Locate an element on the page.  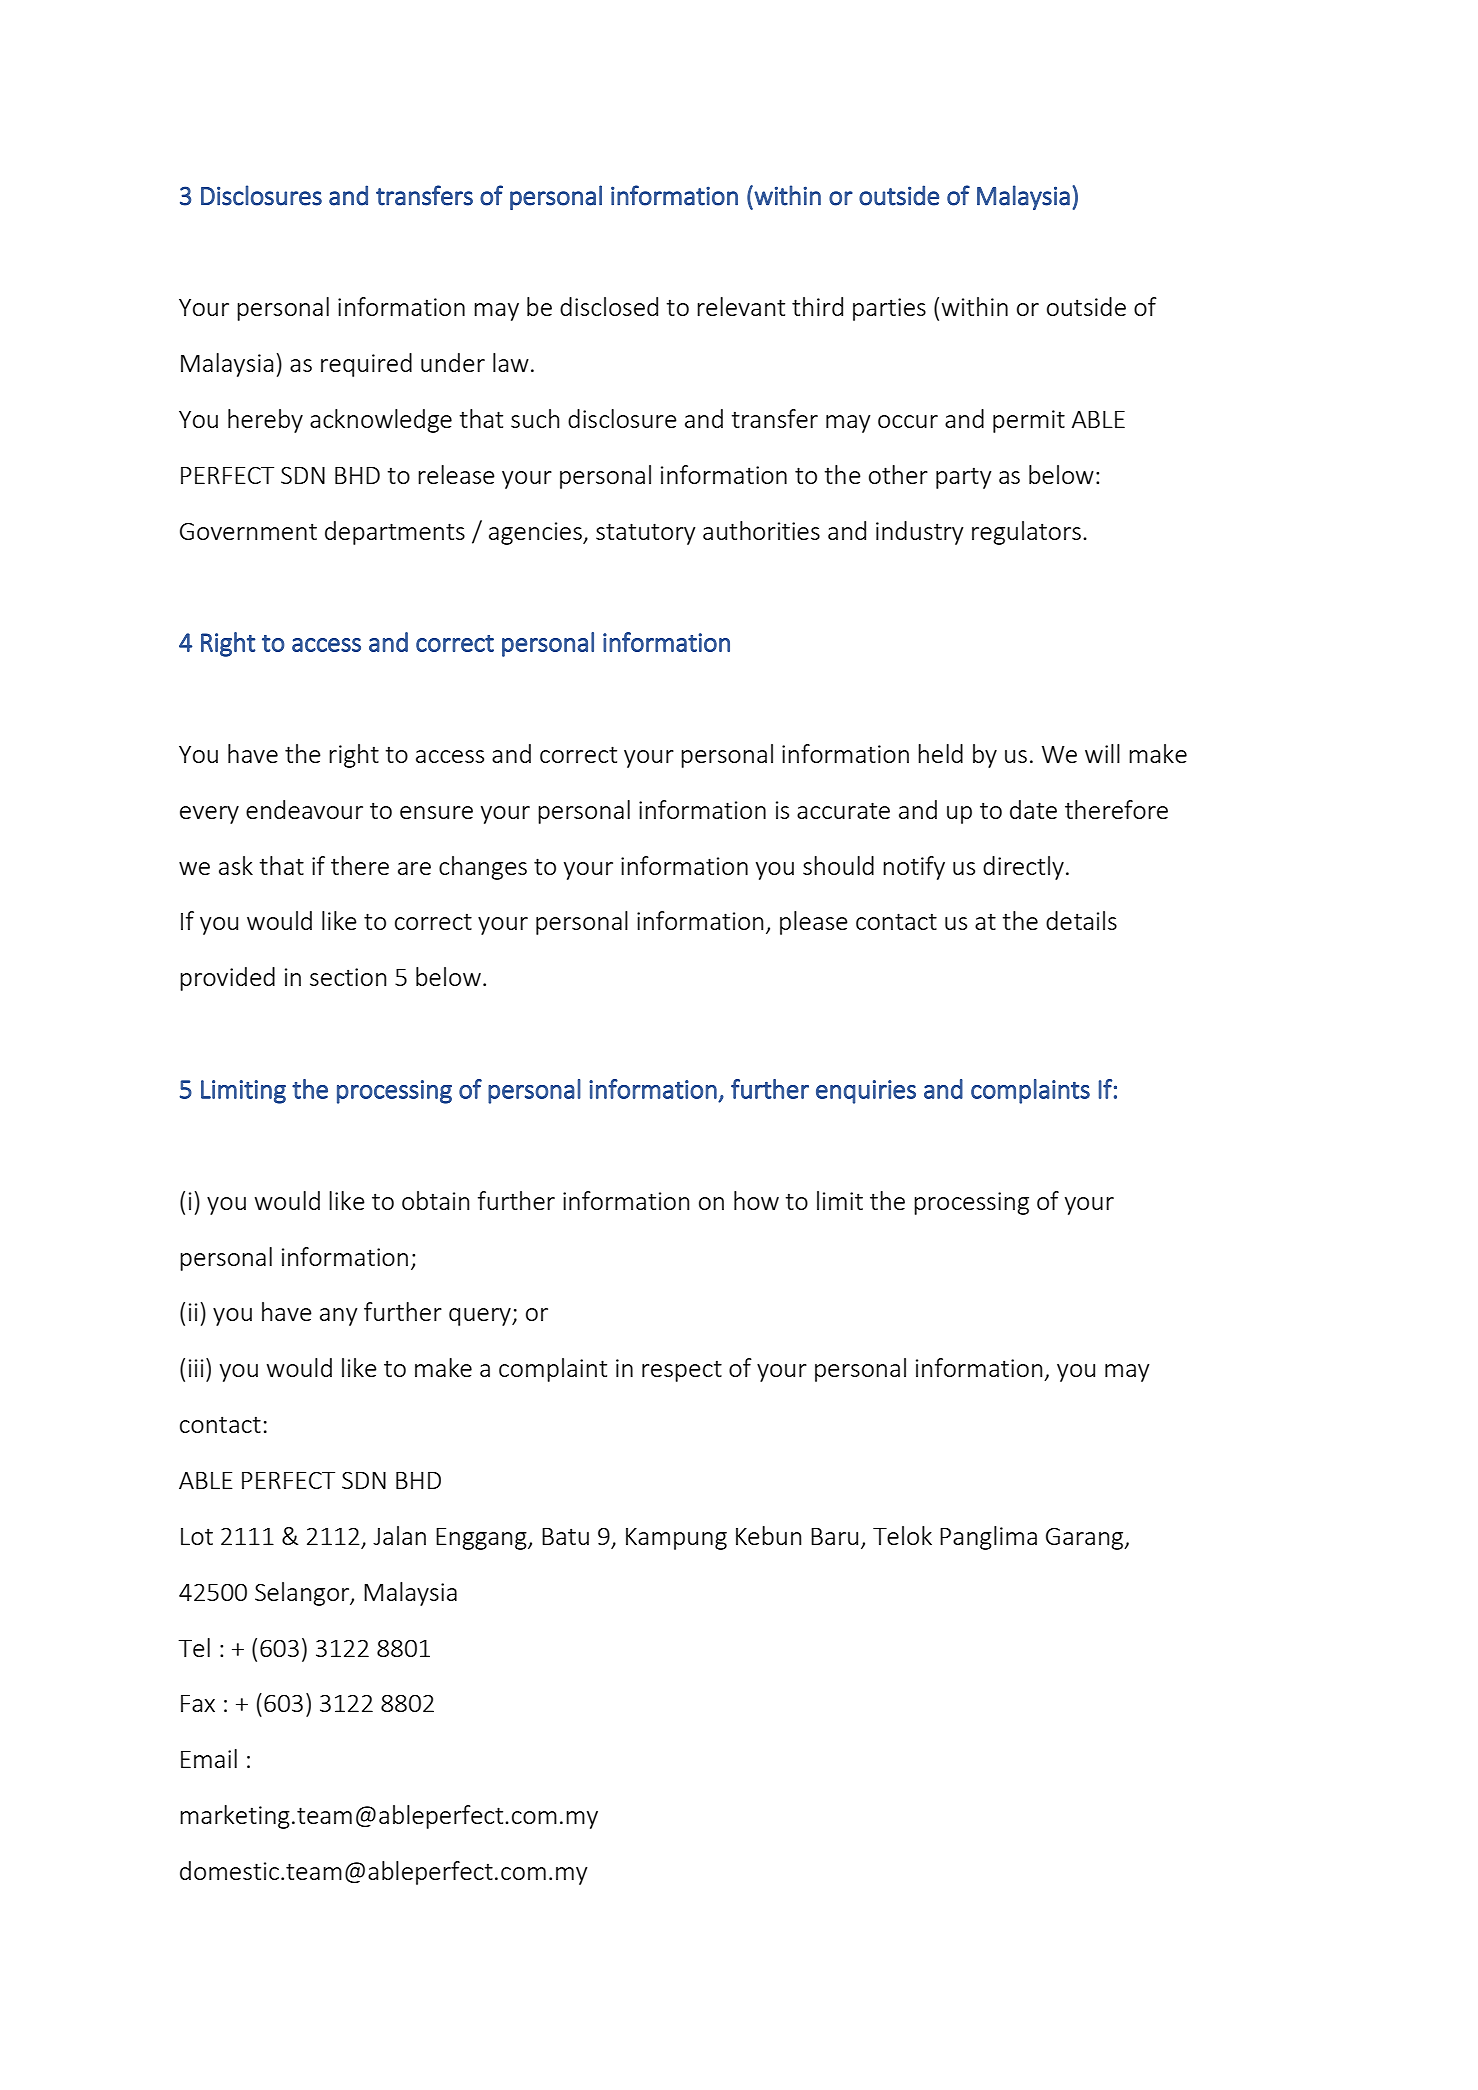
permit is located at coordinates (1029, 421).
